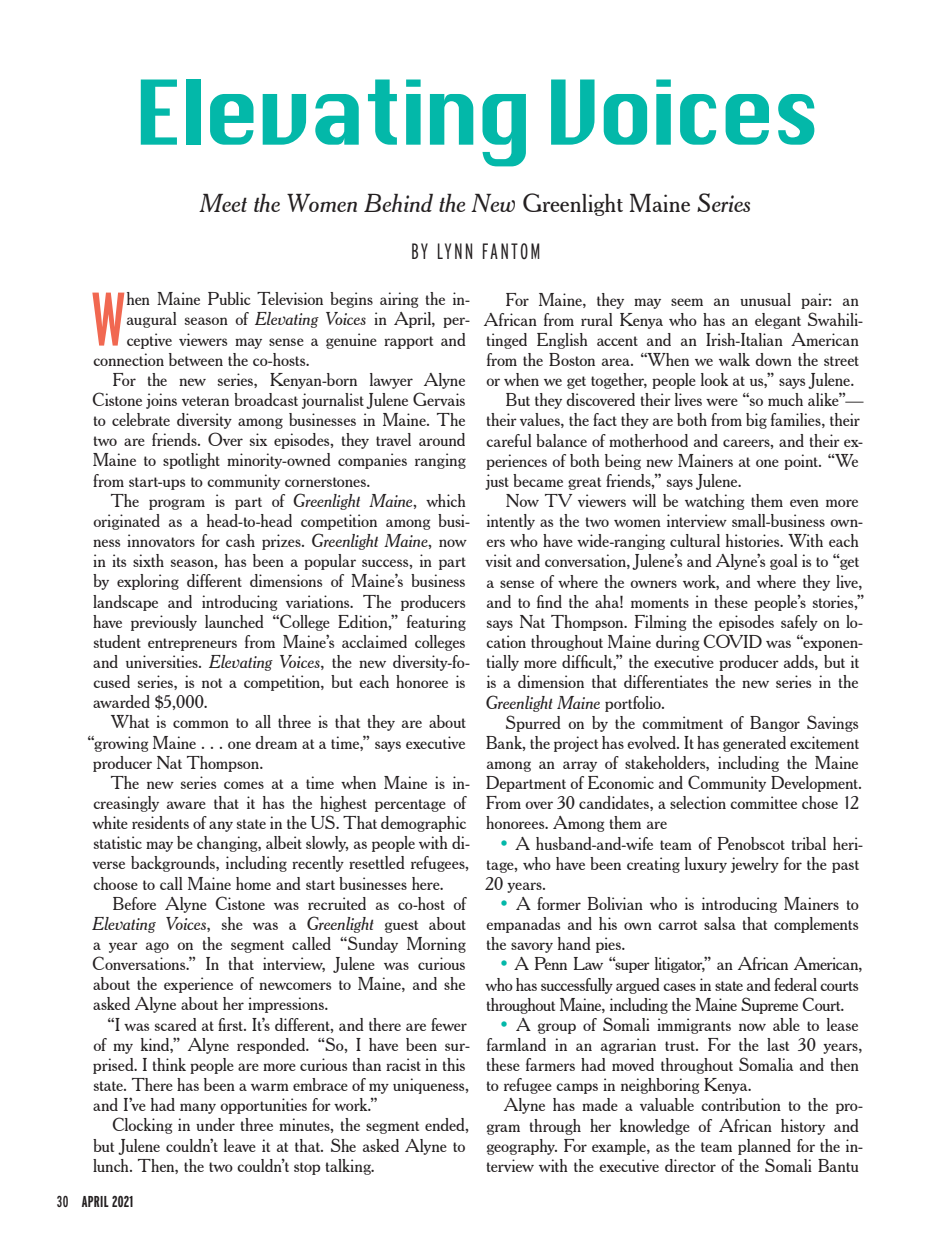 This screenshot has height=1237, width=952. What do you see at coordinates (522, 1147) in the screenshot?
I see `geography` at bounding box center [522, 1147].
